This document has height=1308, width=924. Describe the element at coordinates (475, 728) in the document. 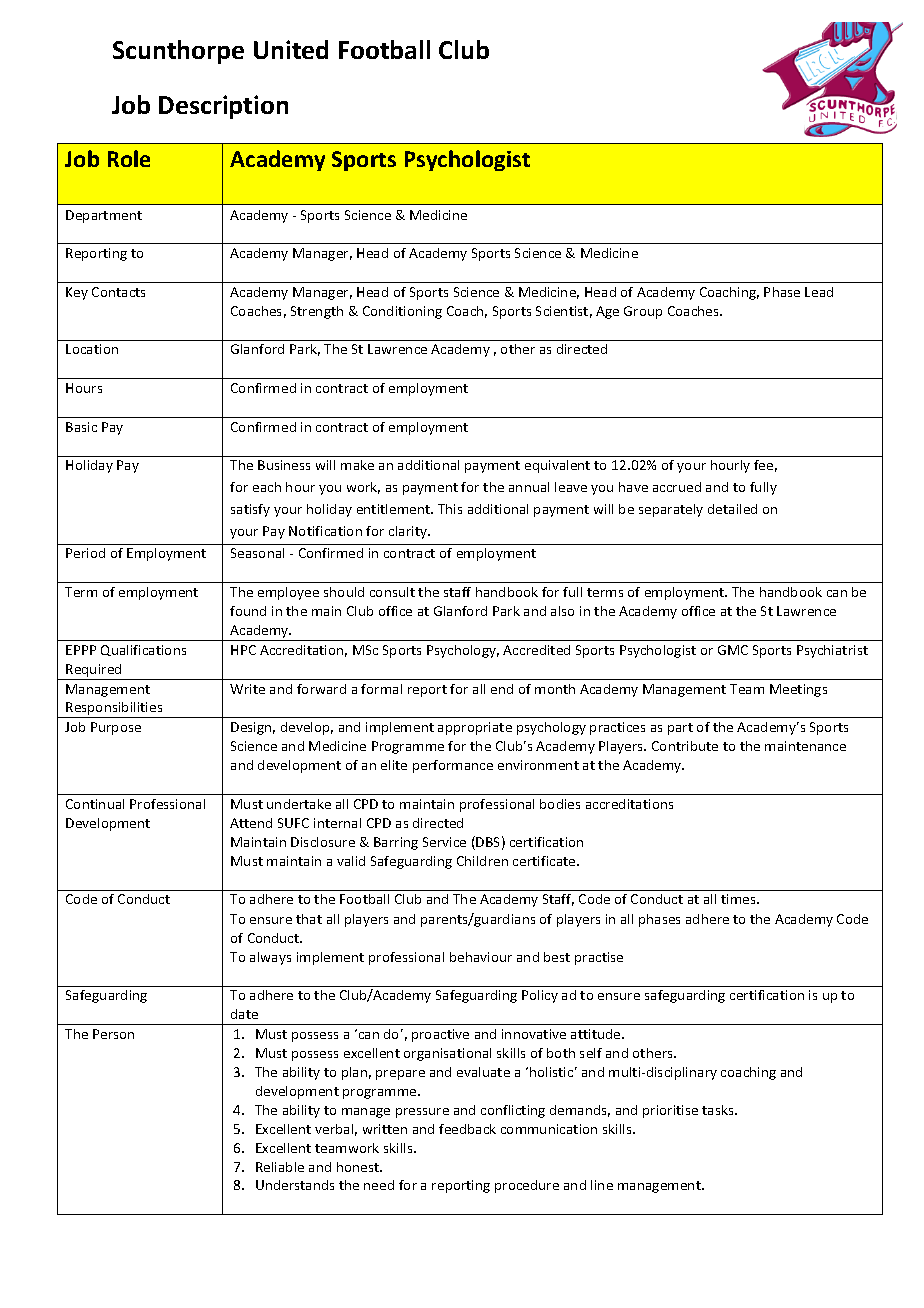

I see `appropriate` at that location.
